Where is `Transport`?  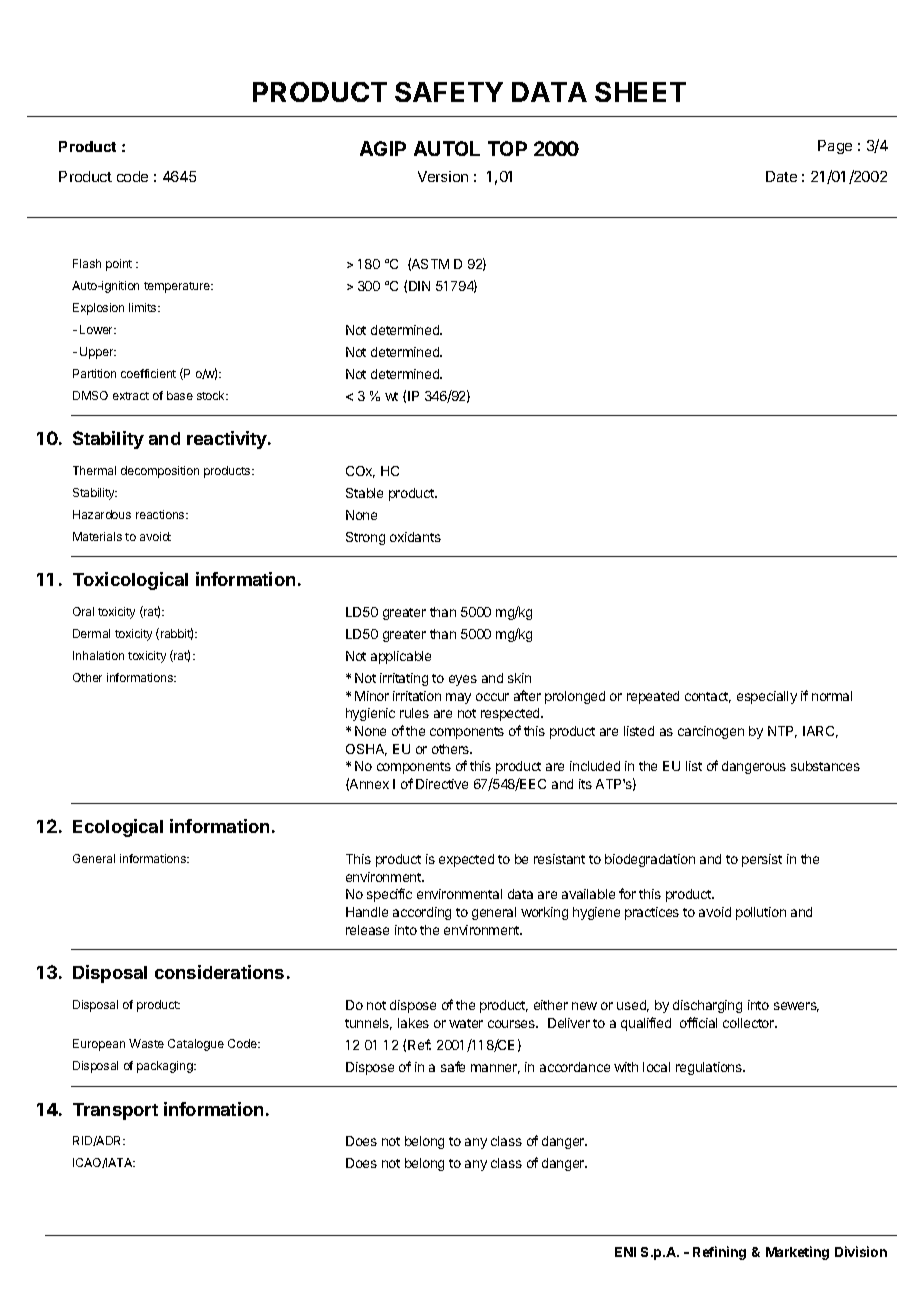 Transport is located at coordinates (115, 1111).
